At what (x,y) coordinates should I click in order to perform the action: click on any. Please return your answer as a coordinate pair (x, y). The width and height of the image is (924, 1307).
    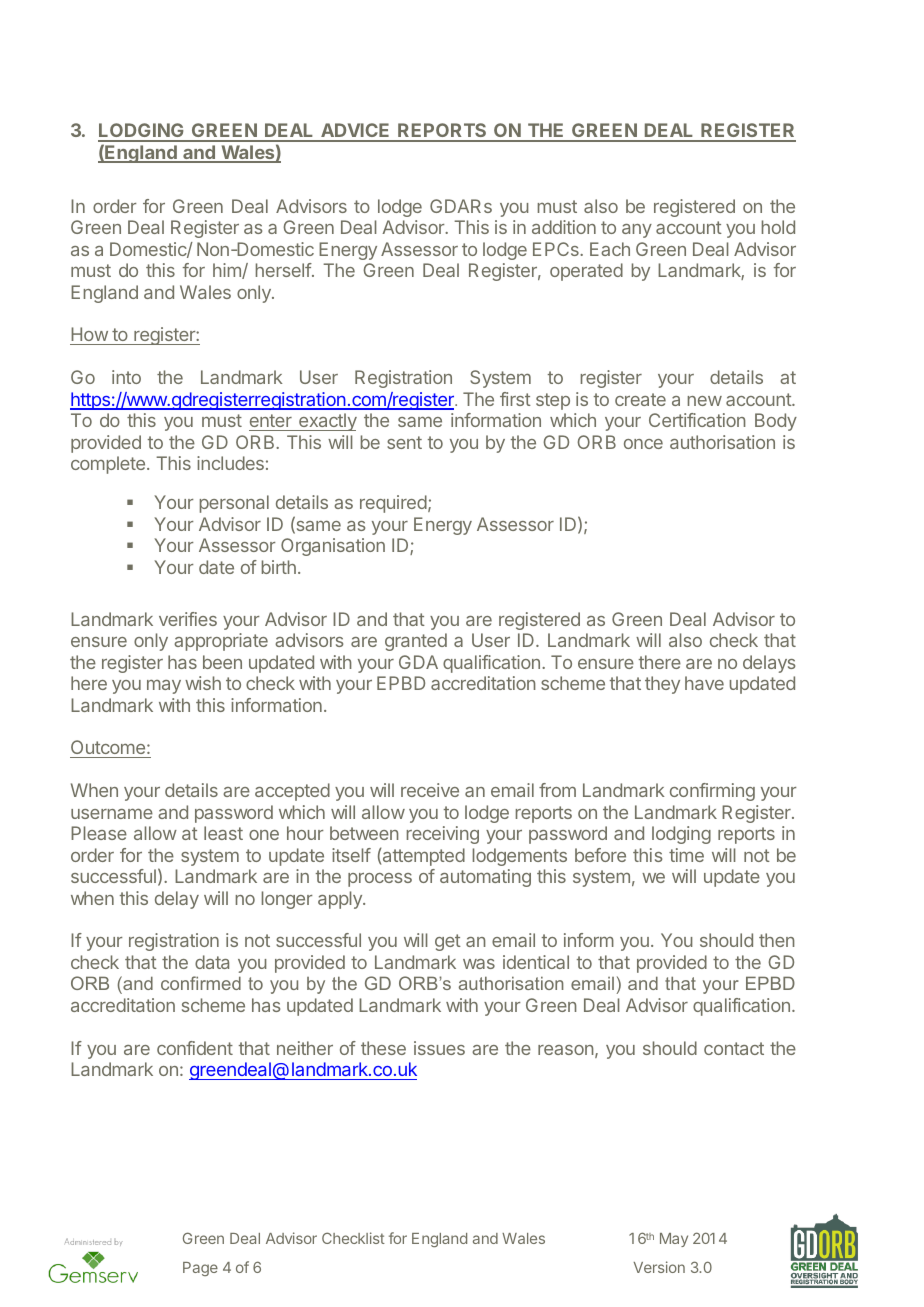
    Looking at the image, I should click on (637, 231).
